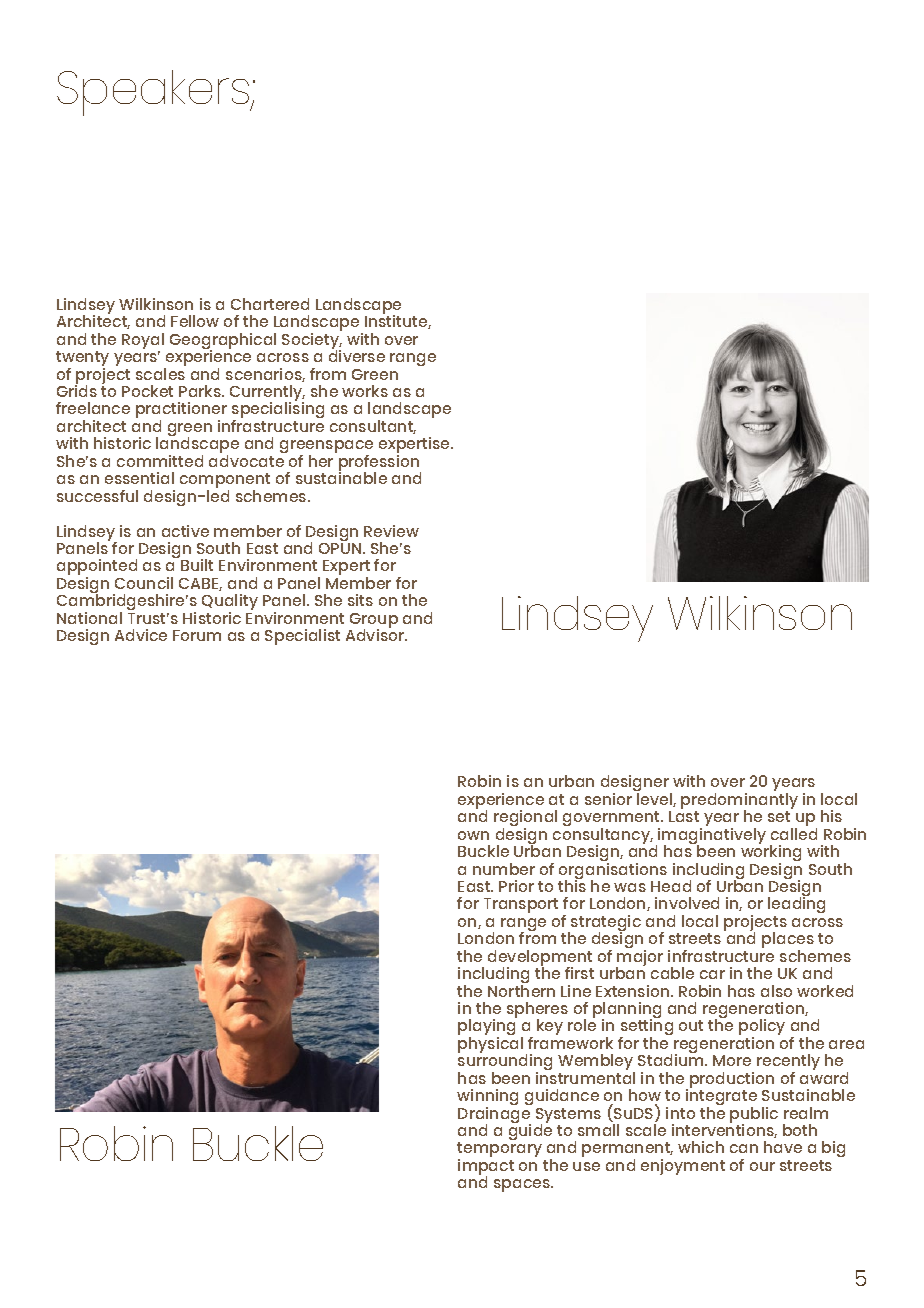 The width and height of the document is (924, 1308). What do you see at coordinates (744, 1148) in the document?
I see `can` at bounding box center [744, 1148].
